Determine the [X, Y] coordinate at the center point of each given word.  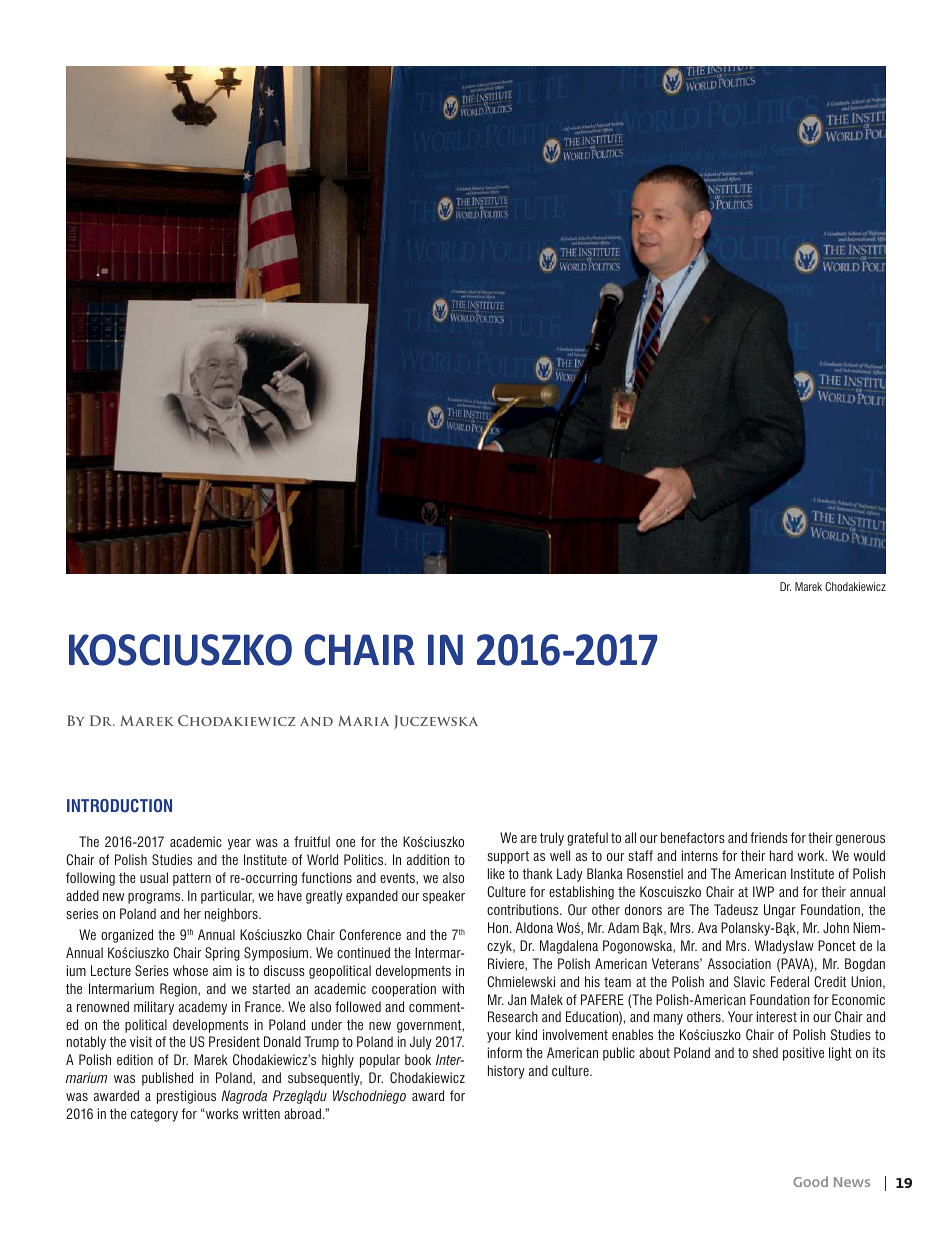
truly [552, 839]
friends [769, 837]
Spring [222, 954]
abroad [302, 1113]
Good [810, 1181]
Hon [499, 927]
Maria [363, 720]
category [154, 1115]
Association [739, 963]
